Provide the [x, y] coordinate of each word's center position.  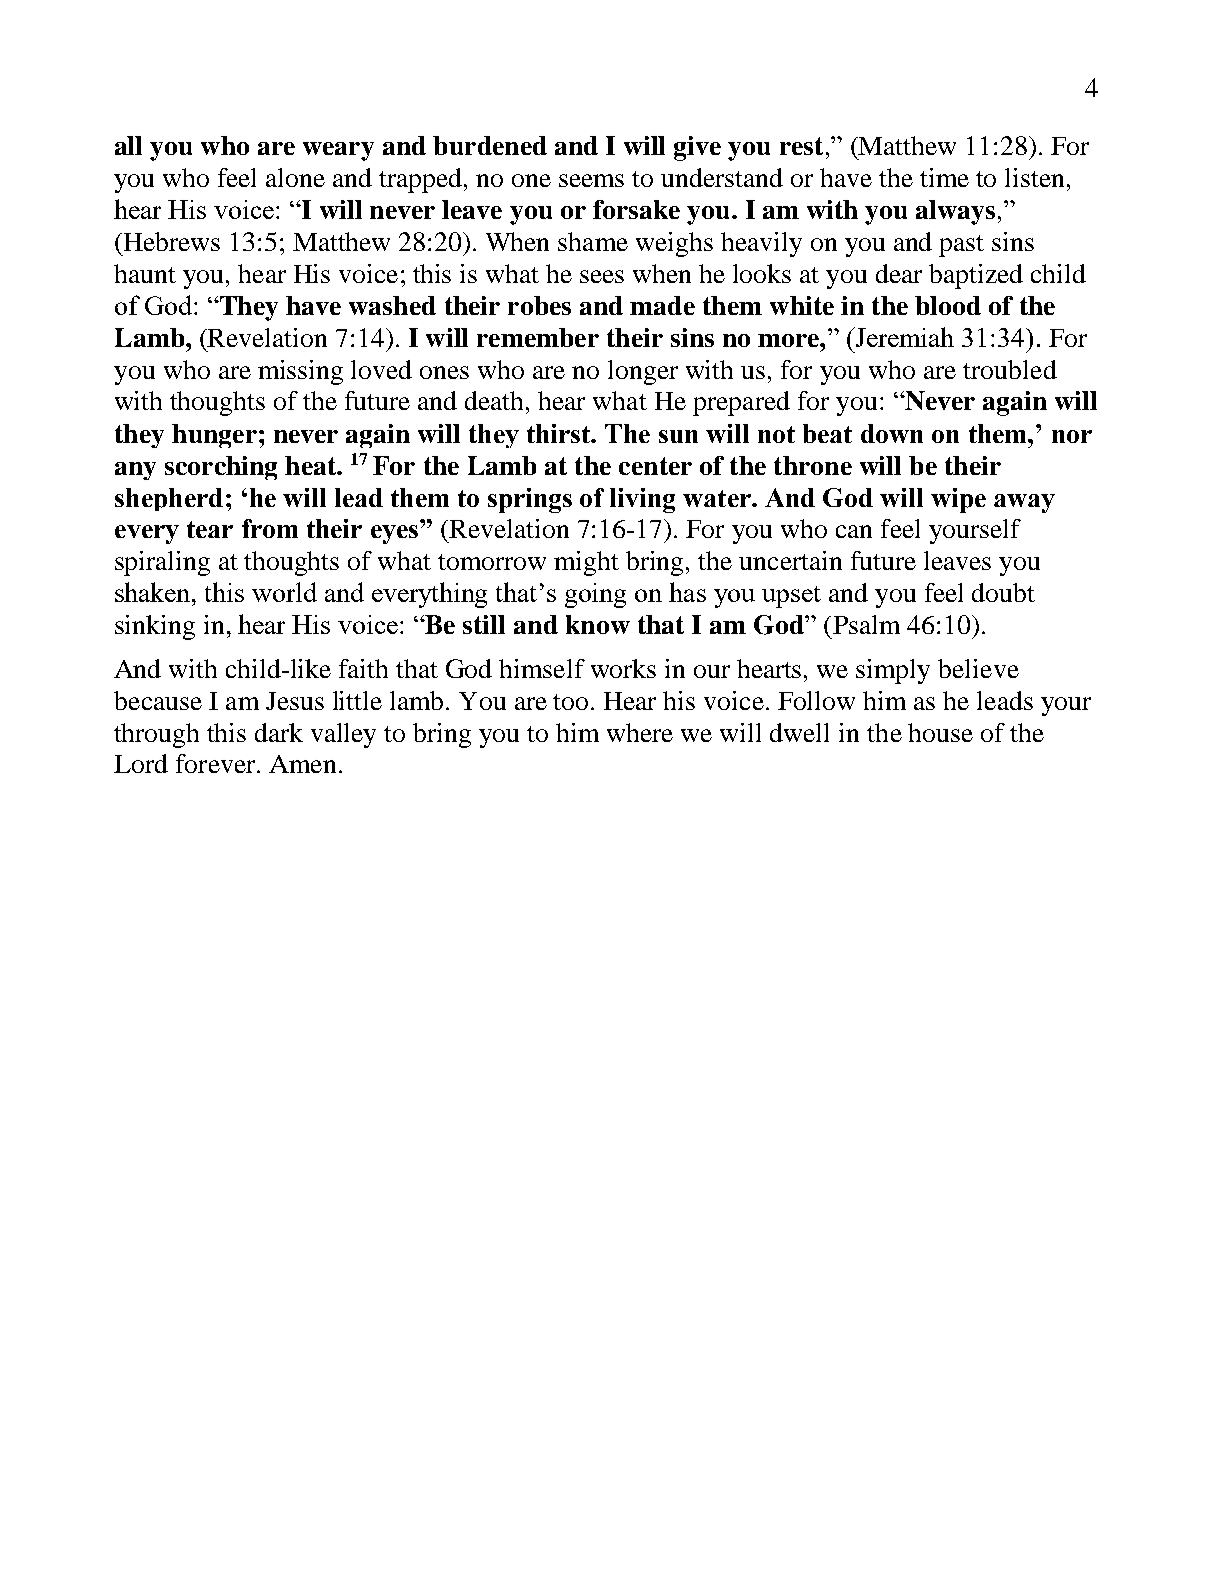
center [655, 466]
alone [295, 177]
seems [591, 180]
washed [392, 305]
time [944, 177]
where [640, 732]
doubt [1003, 592]
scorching [221, 468]
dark [279, 732]
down [892, 433]
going [595, 595]
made [662, 305]
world [284, 592]
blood [948, 305]
